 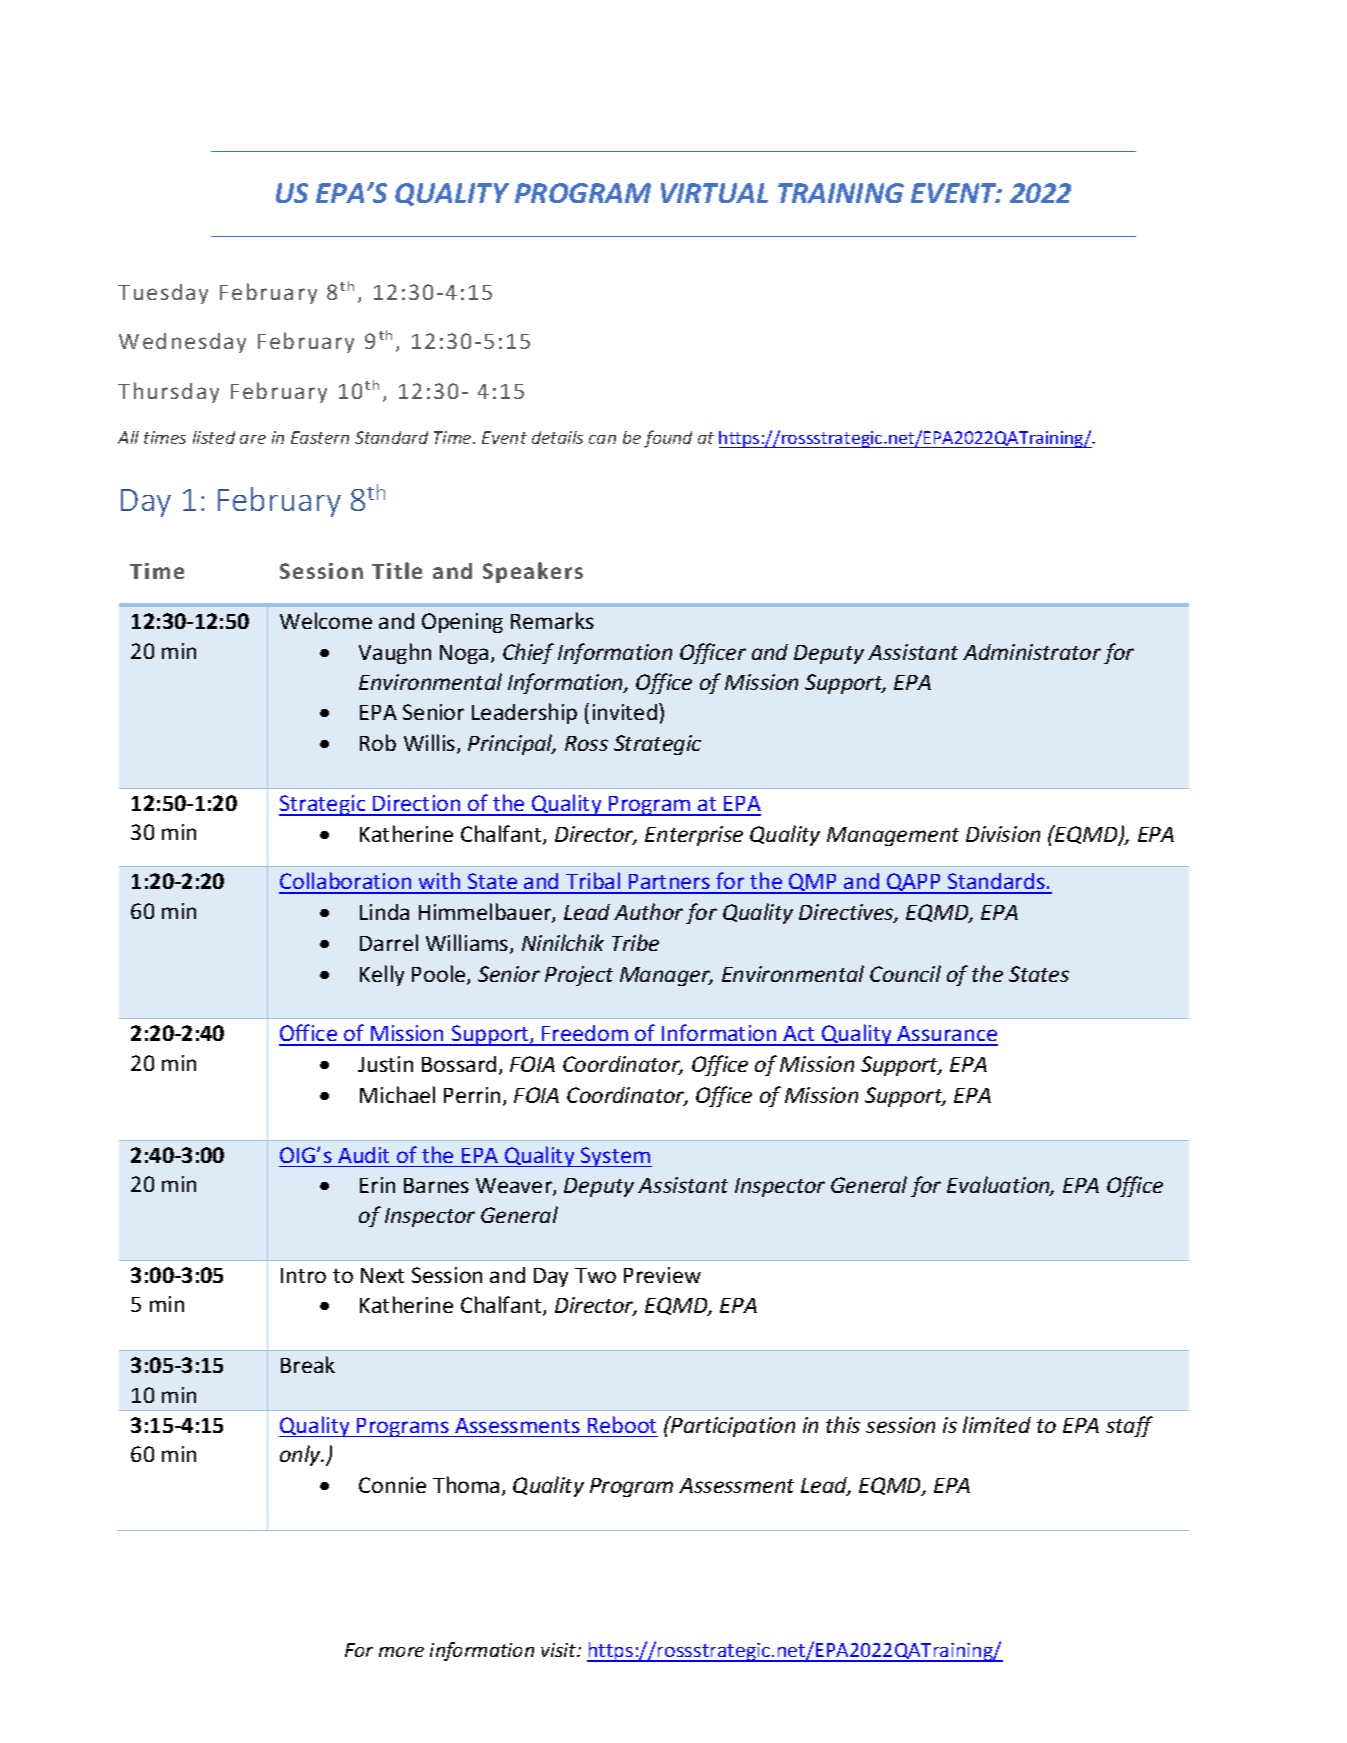 What do you see at coordinates (1032, 652) in the screenshot?
I see `Administrator` at bounding box center [1032, 652].
